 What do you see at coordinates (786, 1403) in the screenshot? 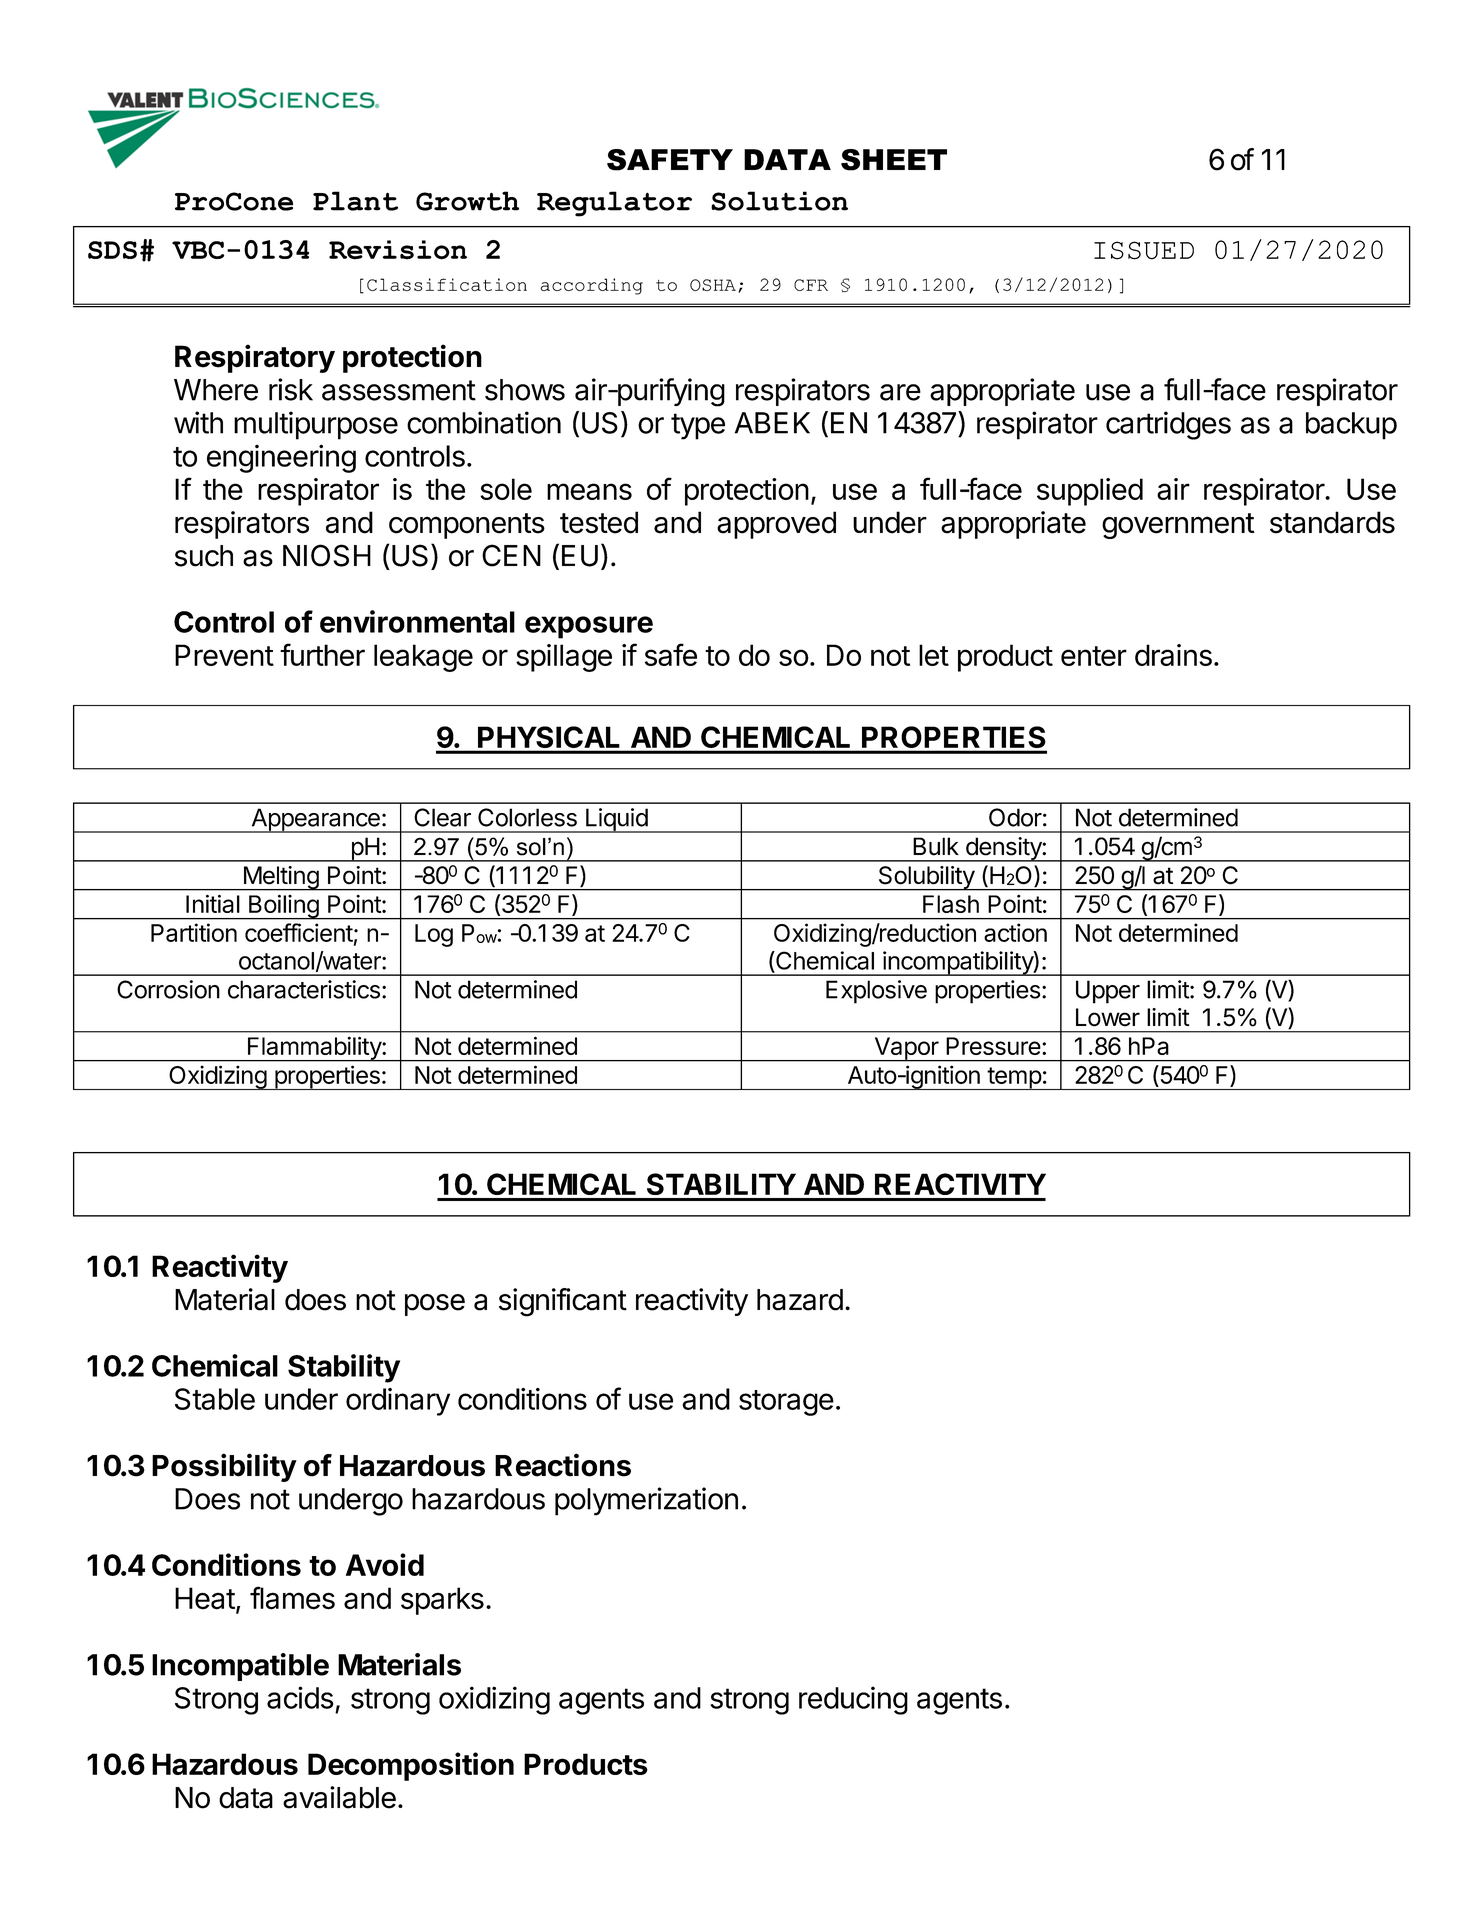
I see `storage` at bounding box center [786, 1403].
